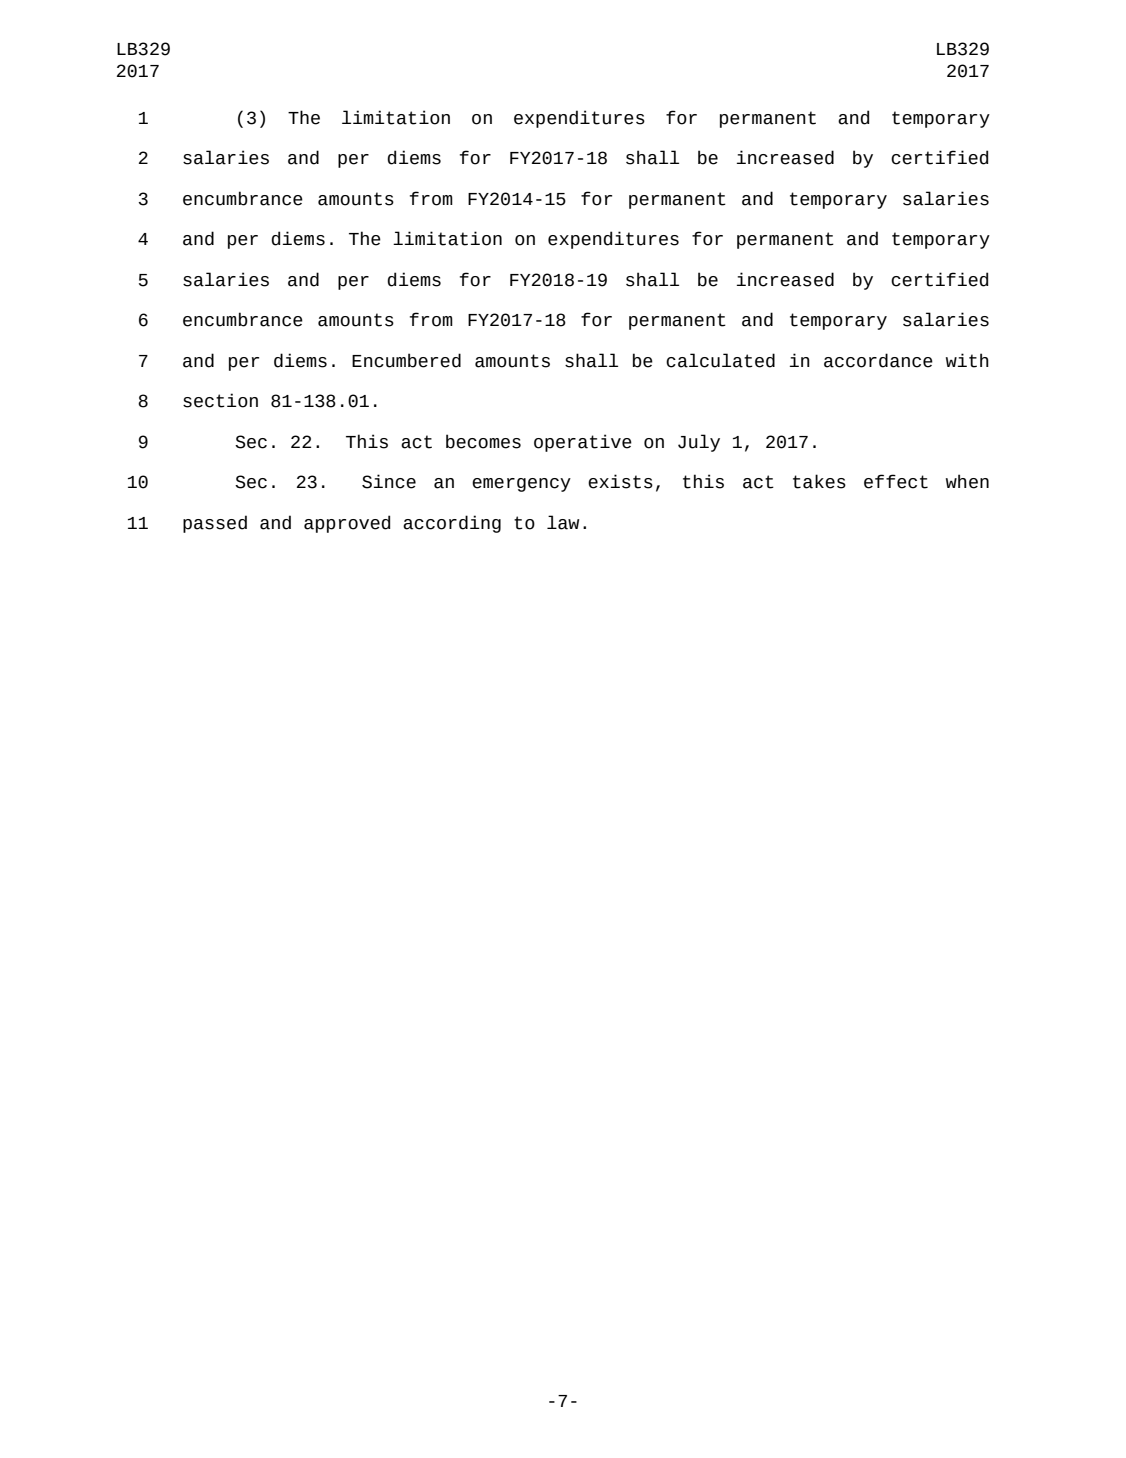 The height and width of the screenshot is (1458, 1126). Describe the element at coordinates (878, 360) in the screenshot. I see `accordance` at that location.
